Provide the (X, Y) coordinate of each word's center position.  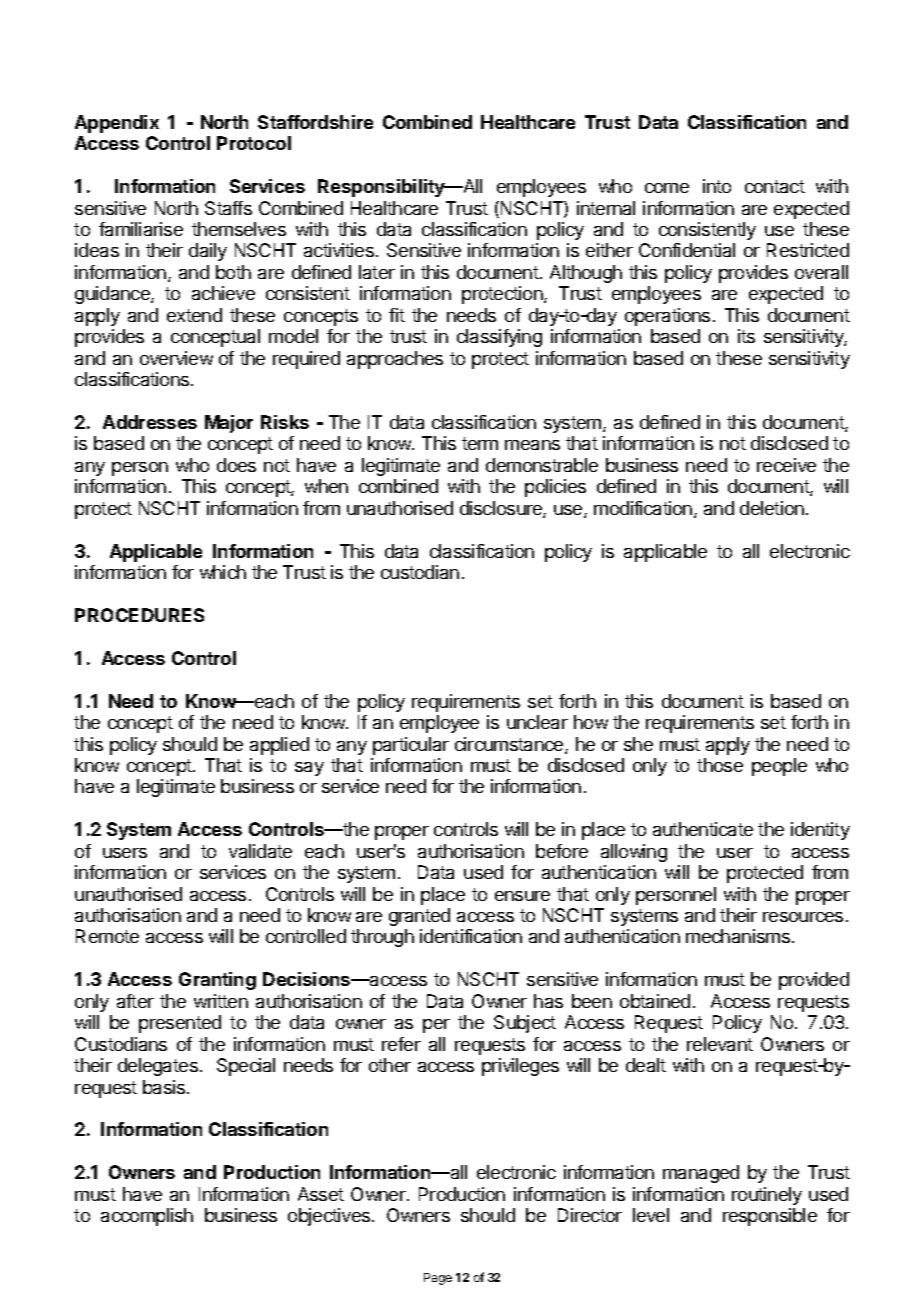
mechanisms (738, 936)
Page (438, 1279)
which (223, 572)
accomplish (147, 1217)
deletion (772, 508)
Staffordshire (315, 122)
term (480, 443)
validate (260, 851)
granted (419, 917)
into (717, 186)
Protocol (254, 143)
